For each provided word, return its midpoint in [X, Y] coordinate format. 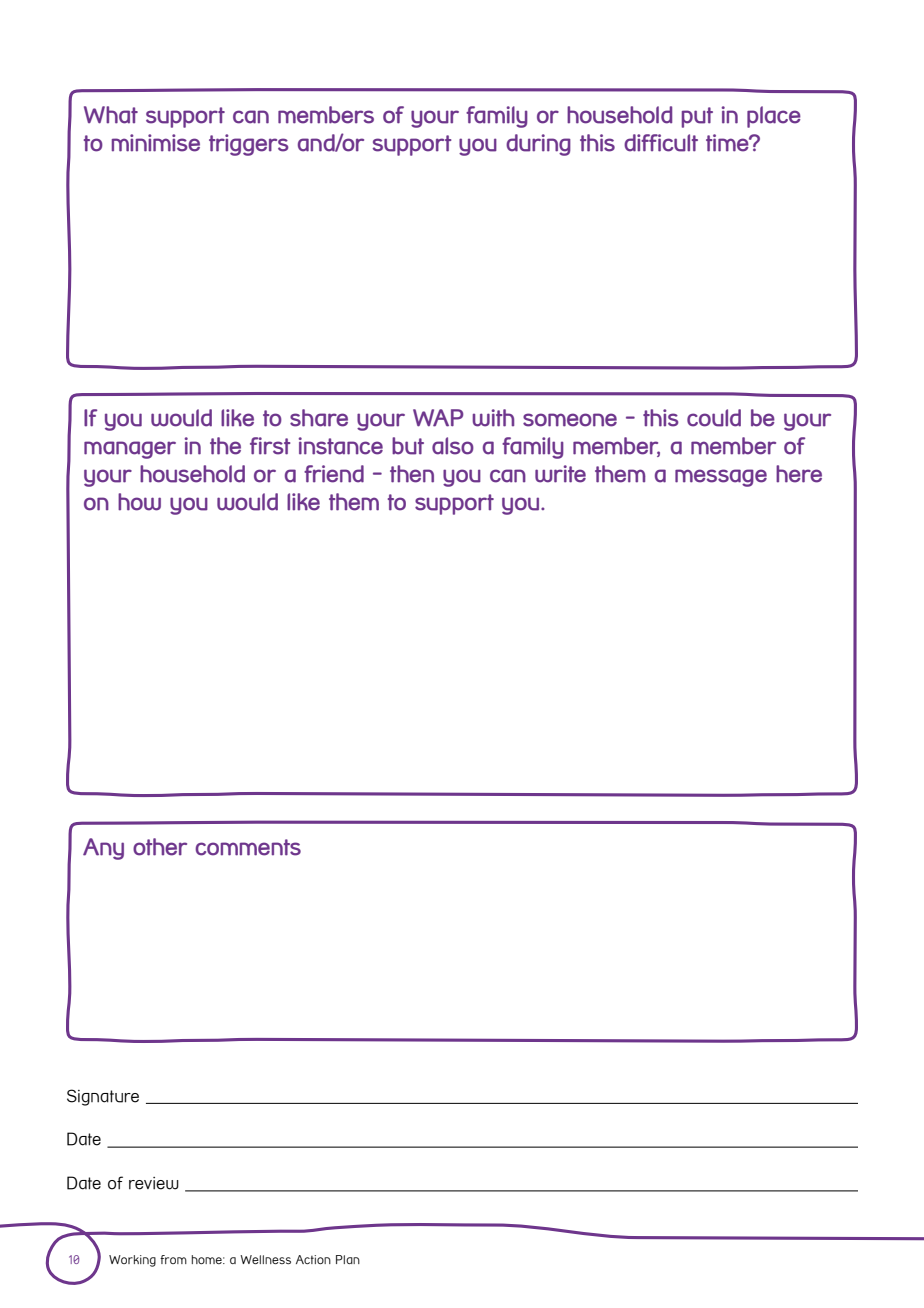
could [714, 418]
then [412, 474]
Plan [348, 1259]
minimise [156, 143]
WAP [438, 418]
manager [130, 450]
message [721, 478]
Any [103, 849]
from [173, 1259]
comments [248, 847]
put [697, 117]
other [160, 847]
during [538, 145]
